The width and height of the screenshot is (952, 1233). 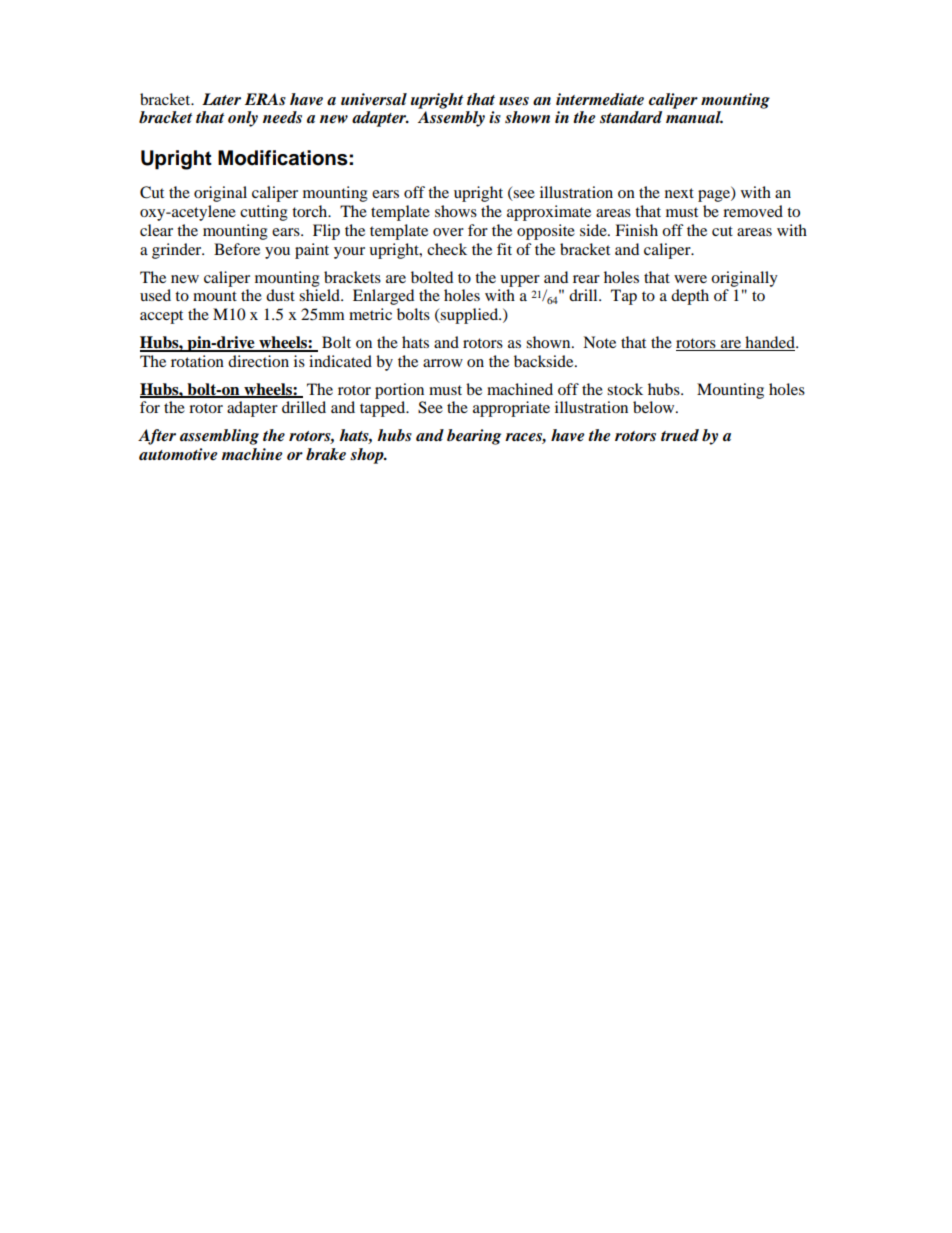 I want to click on supplied, so click(x=470, y=316).
